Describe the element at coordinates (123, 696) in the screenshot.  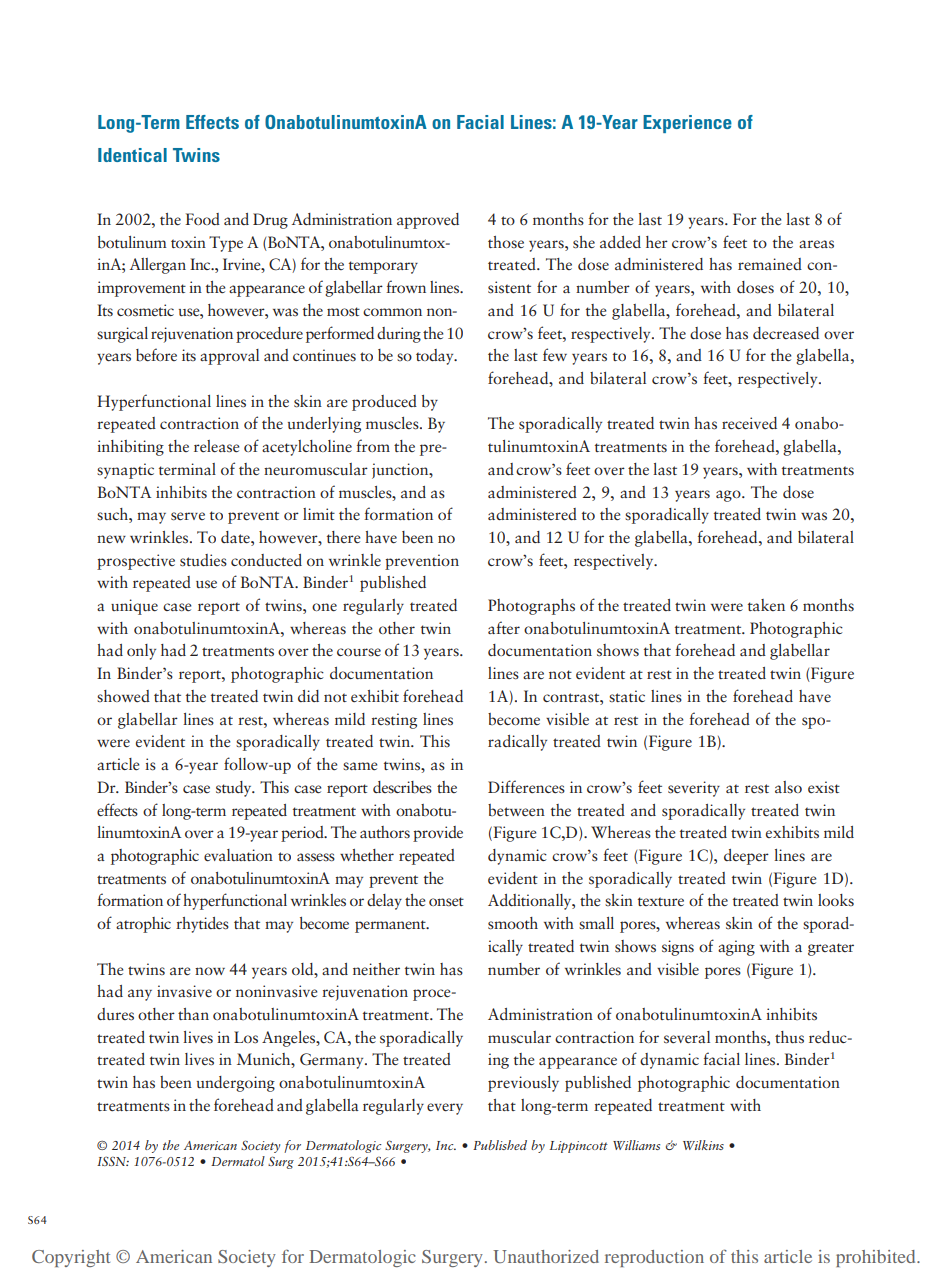
I see `showed` at that location.
